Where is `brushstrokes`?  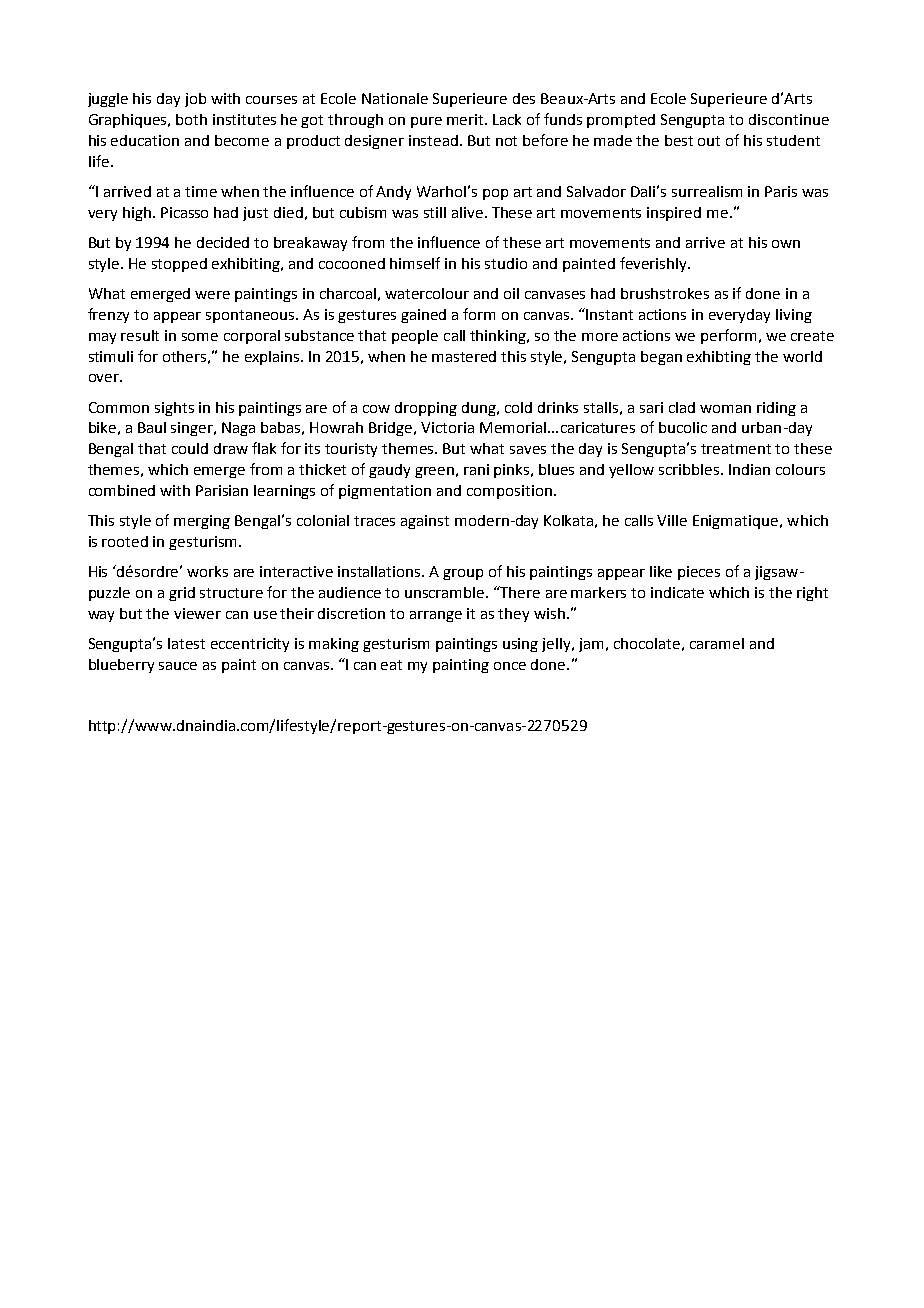 brushstrokes is located at coordinates (665, 293).
